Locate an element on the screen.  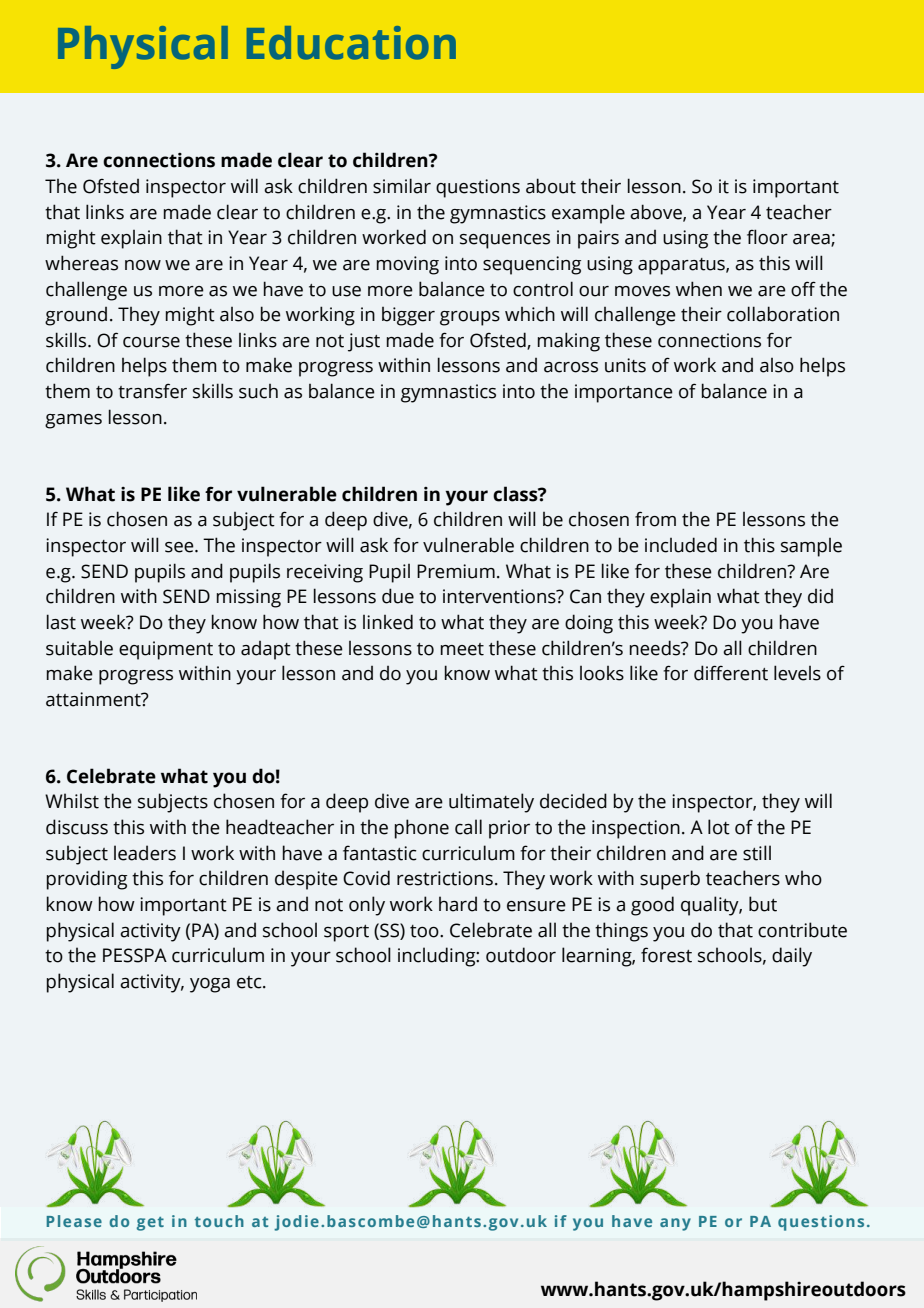
any is located at coordinates (675, 1224).
